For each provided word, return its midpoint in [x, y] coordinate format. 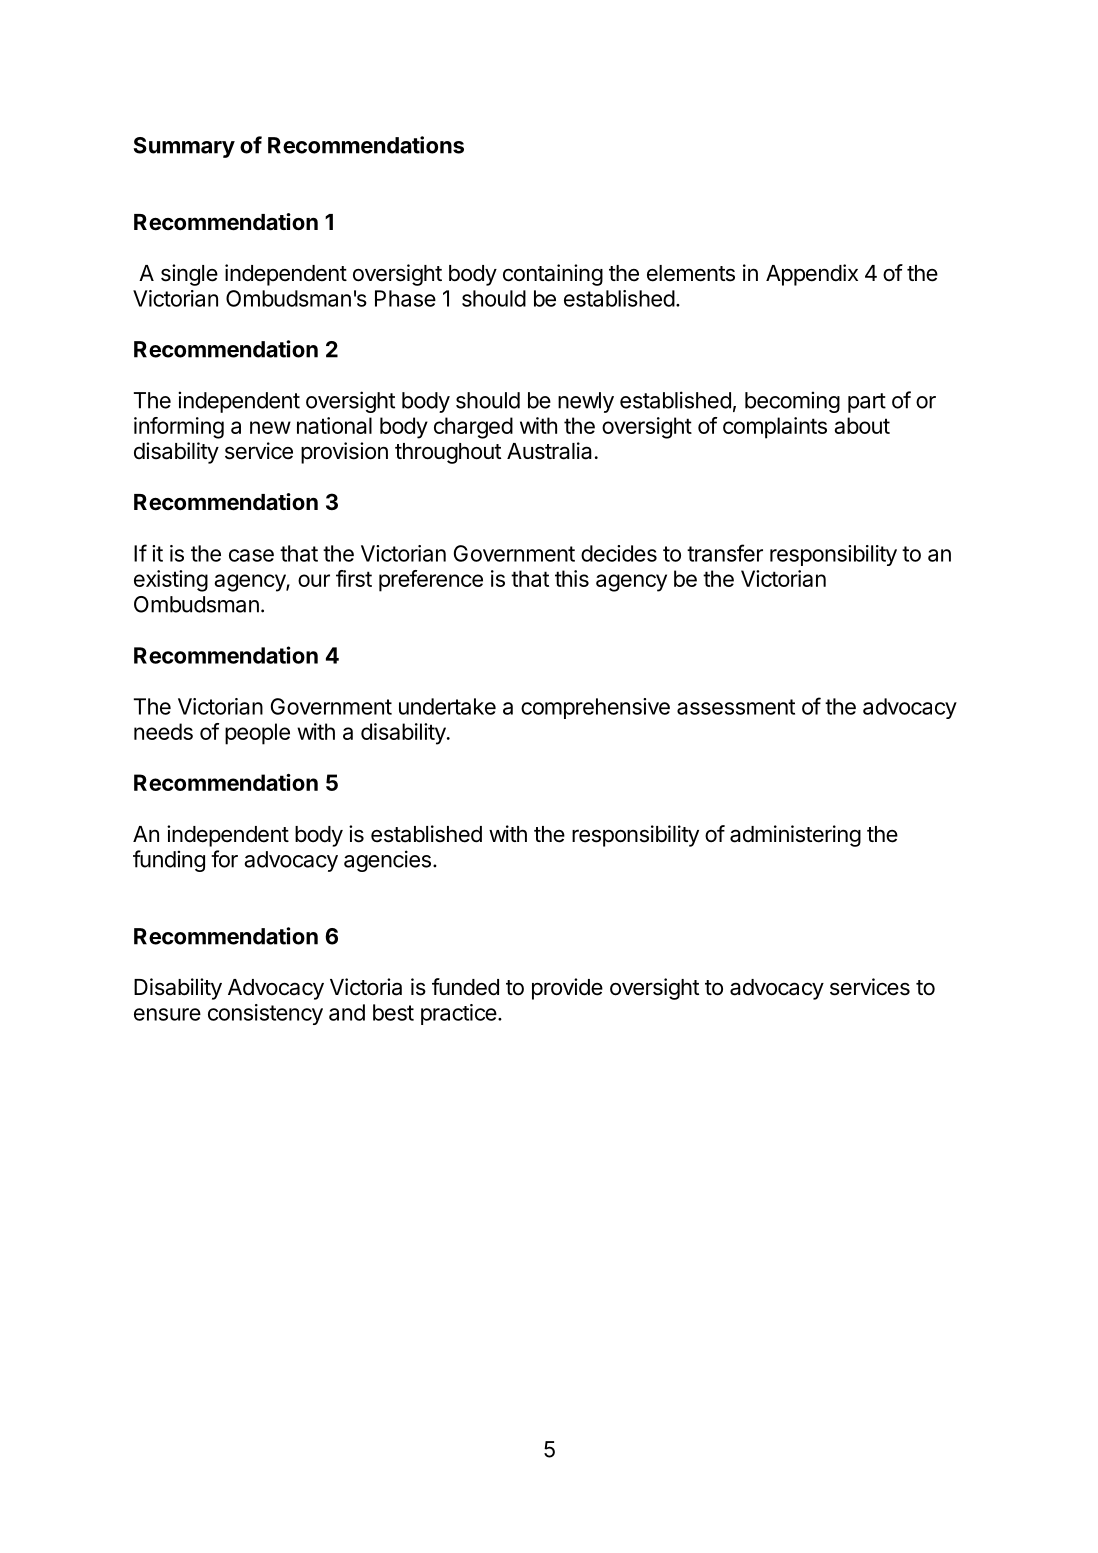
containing [553, 275]
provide [567, 989]
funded [465, 987]
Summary [184, 147]
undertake [447, 706]
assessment [736, 707]
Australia [549, 451]
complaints [775, 428]
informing [179, 428]
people [257, 734]
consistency [265, 1014]
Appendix [812, 275]
